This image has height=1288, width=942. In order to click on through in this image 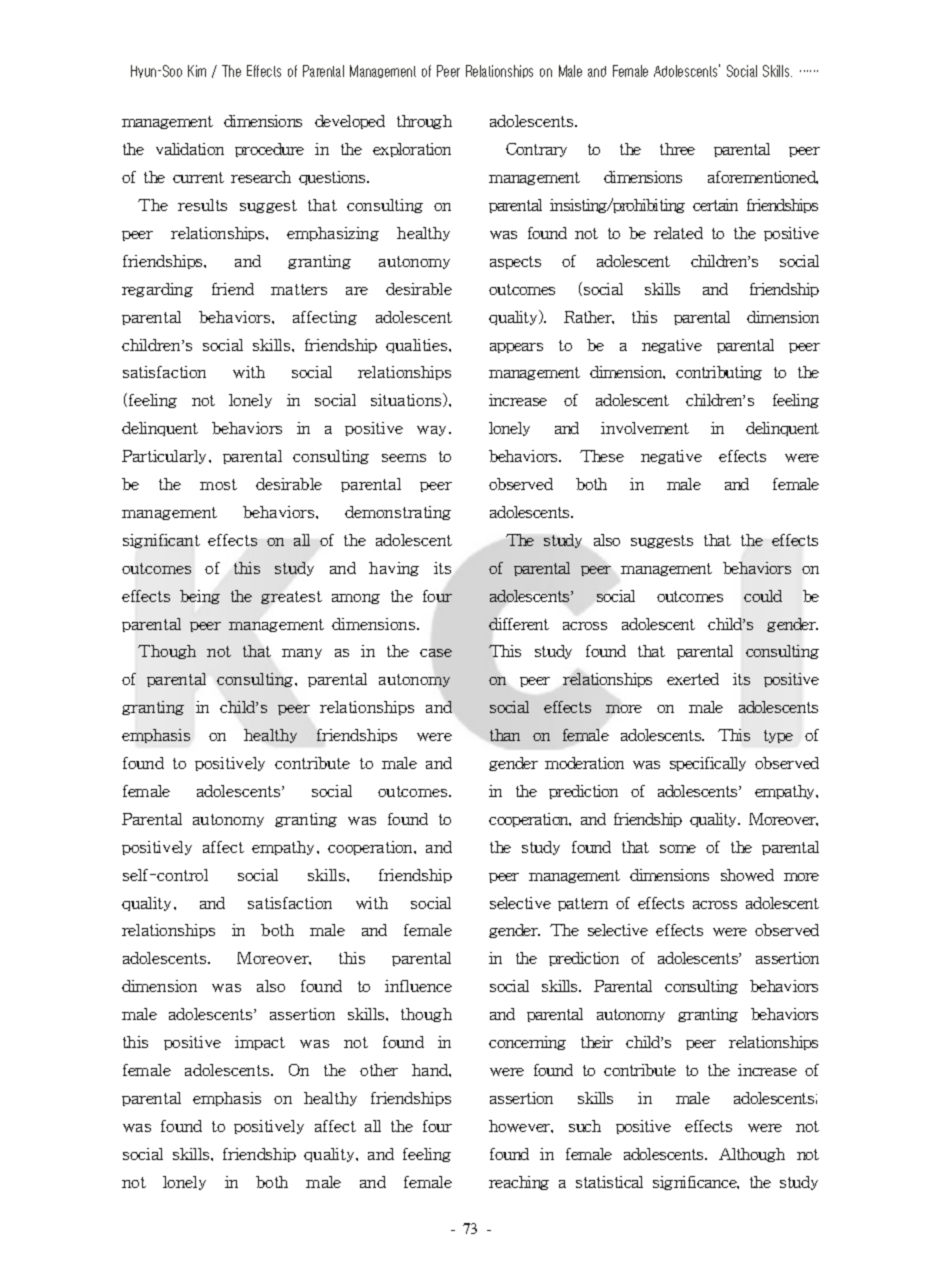, I will do `click(424, 122)`.
